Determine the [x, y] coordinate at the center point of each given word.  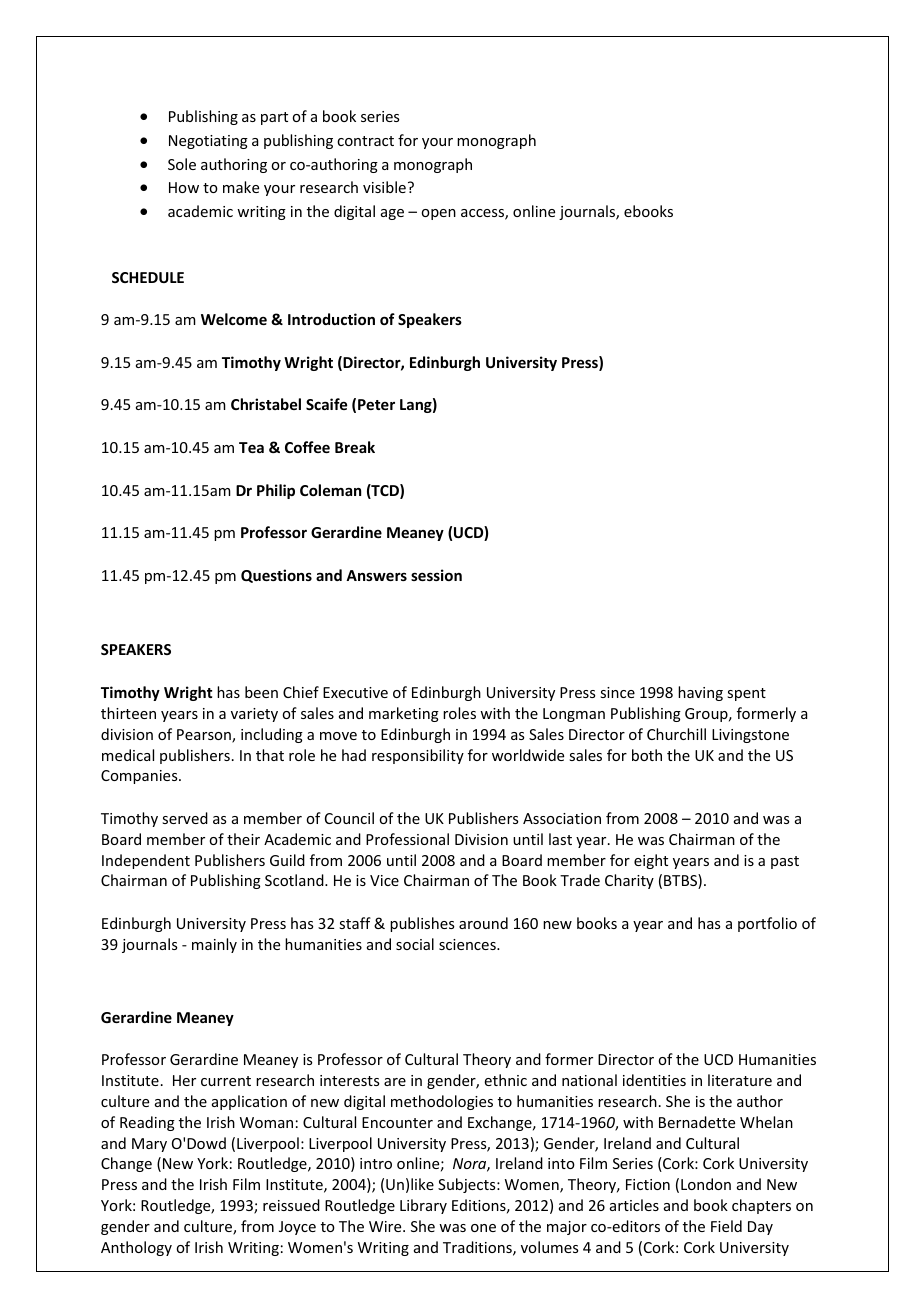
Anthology [136, 1248]
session [436, 575]
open [438, 214]
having [700, 693]
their [243, 839]
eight [651, 861]
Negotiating [208, 142]
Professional [407, 839]
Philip [276, 491]
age [392, 214]
